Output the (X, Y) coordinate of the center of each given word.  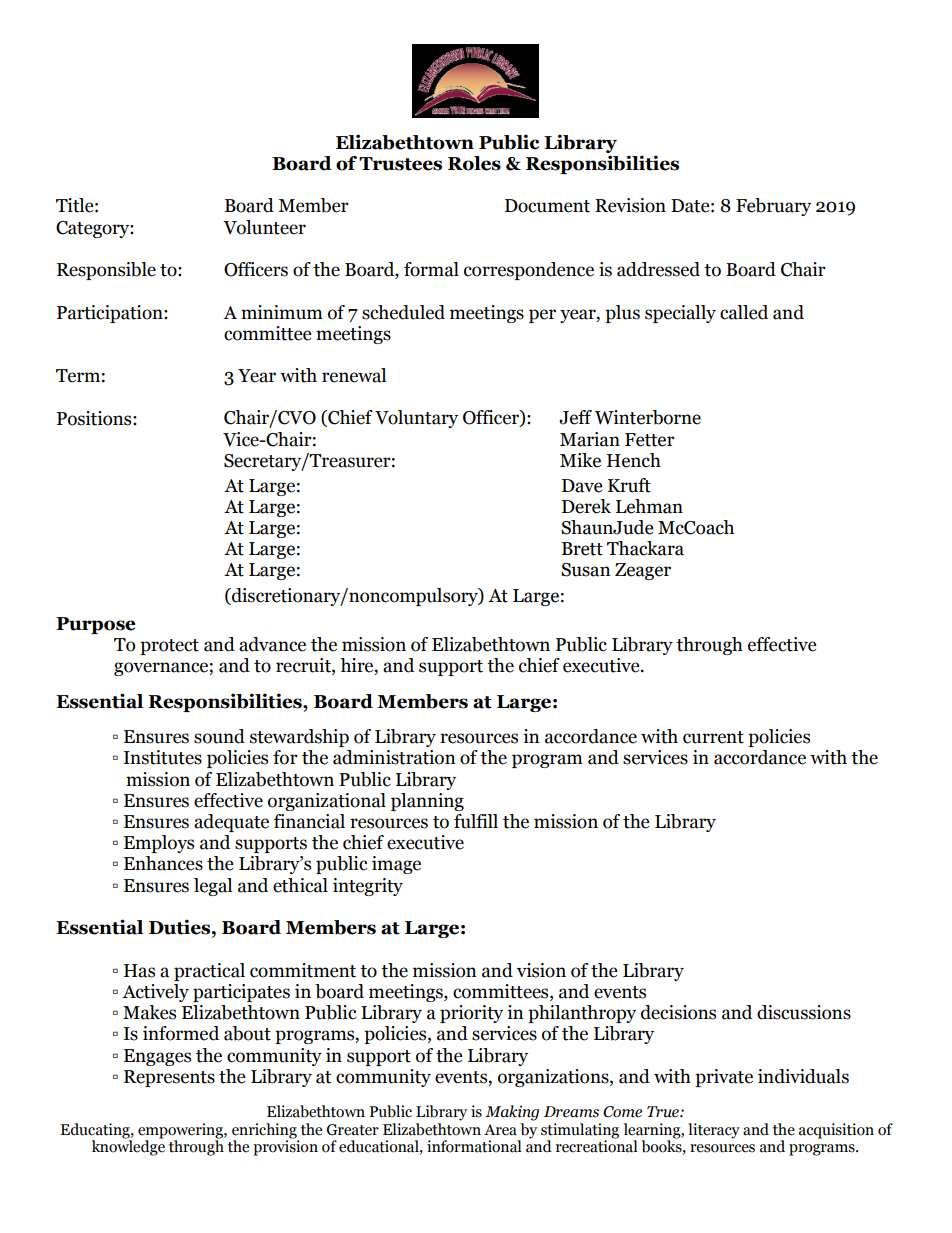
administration (394, 757)
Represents (169, 1078)
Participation (111, 314)
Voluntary (416, 419)
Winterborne (648, 417)
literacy (714, 1131)
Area (500, 1130)
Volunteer (264, 227)
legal (213, 887)
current (713, 737)
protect (169, 647)
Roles (474, 163)
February (773, 207)
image (396, 865)
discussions (804, 1012)
